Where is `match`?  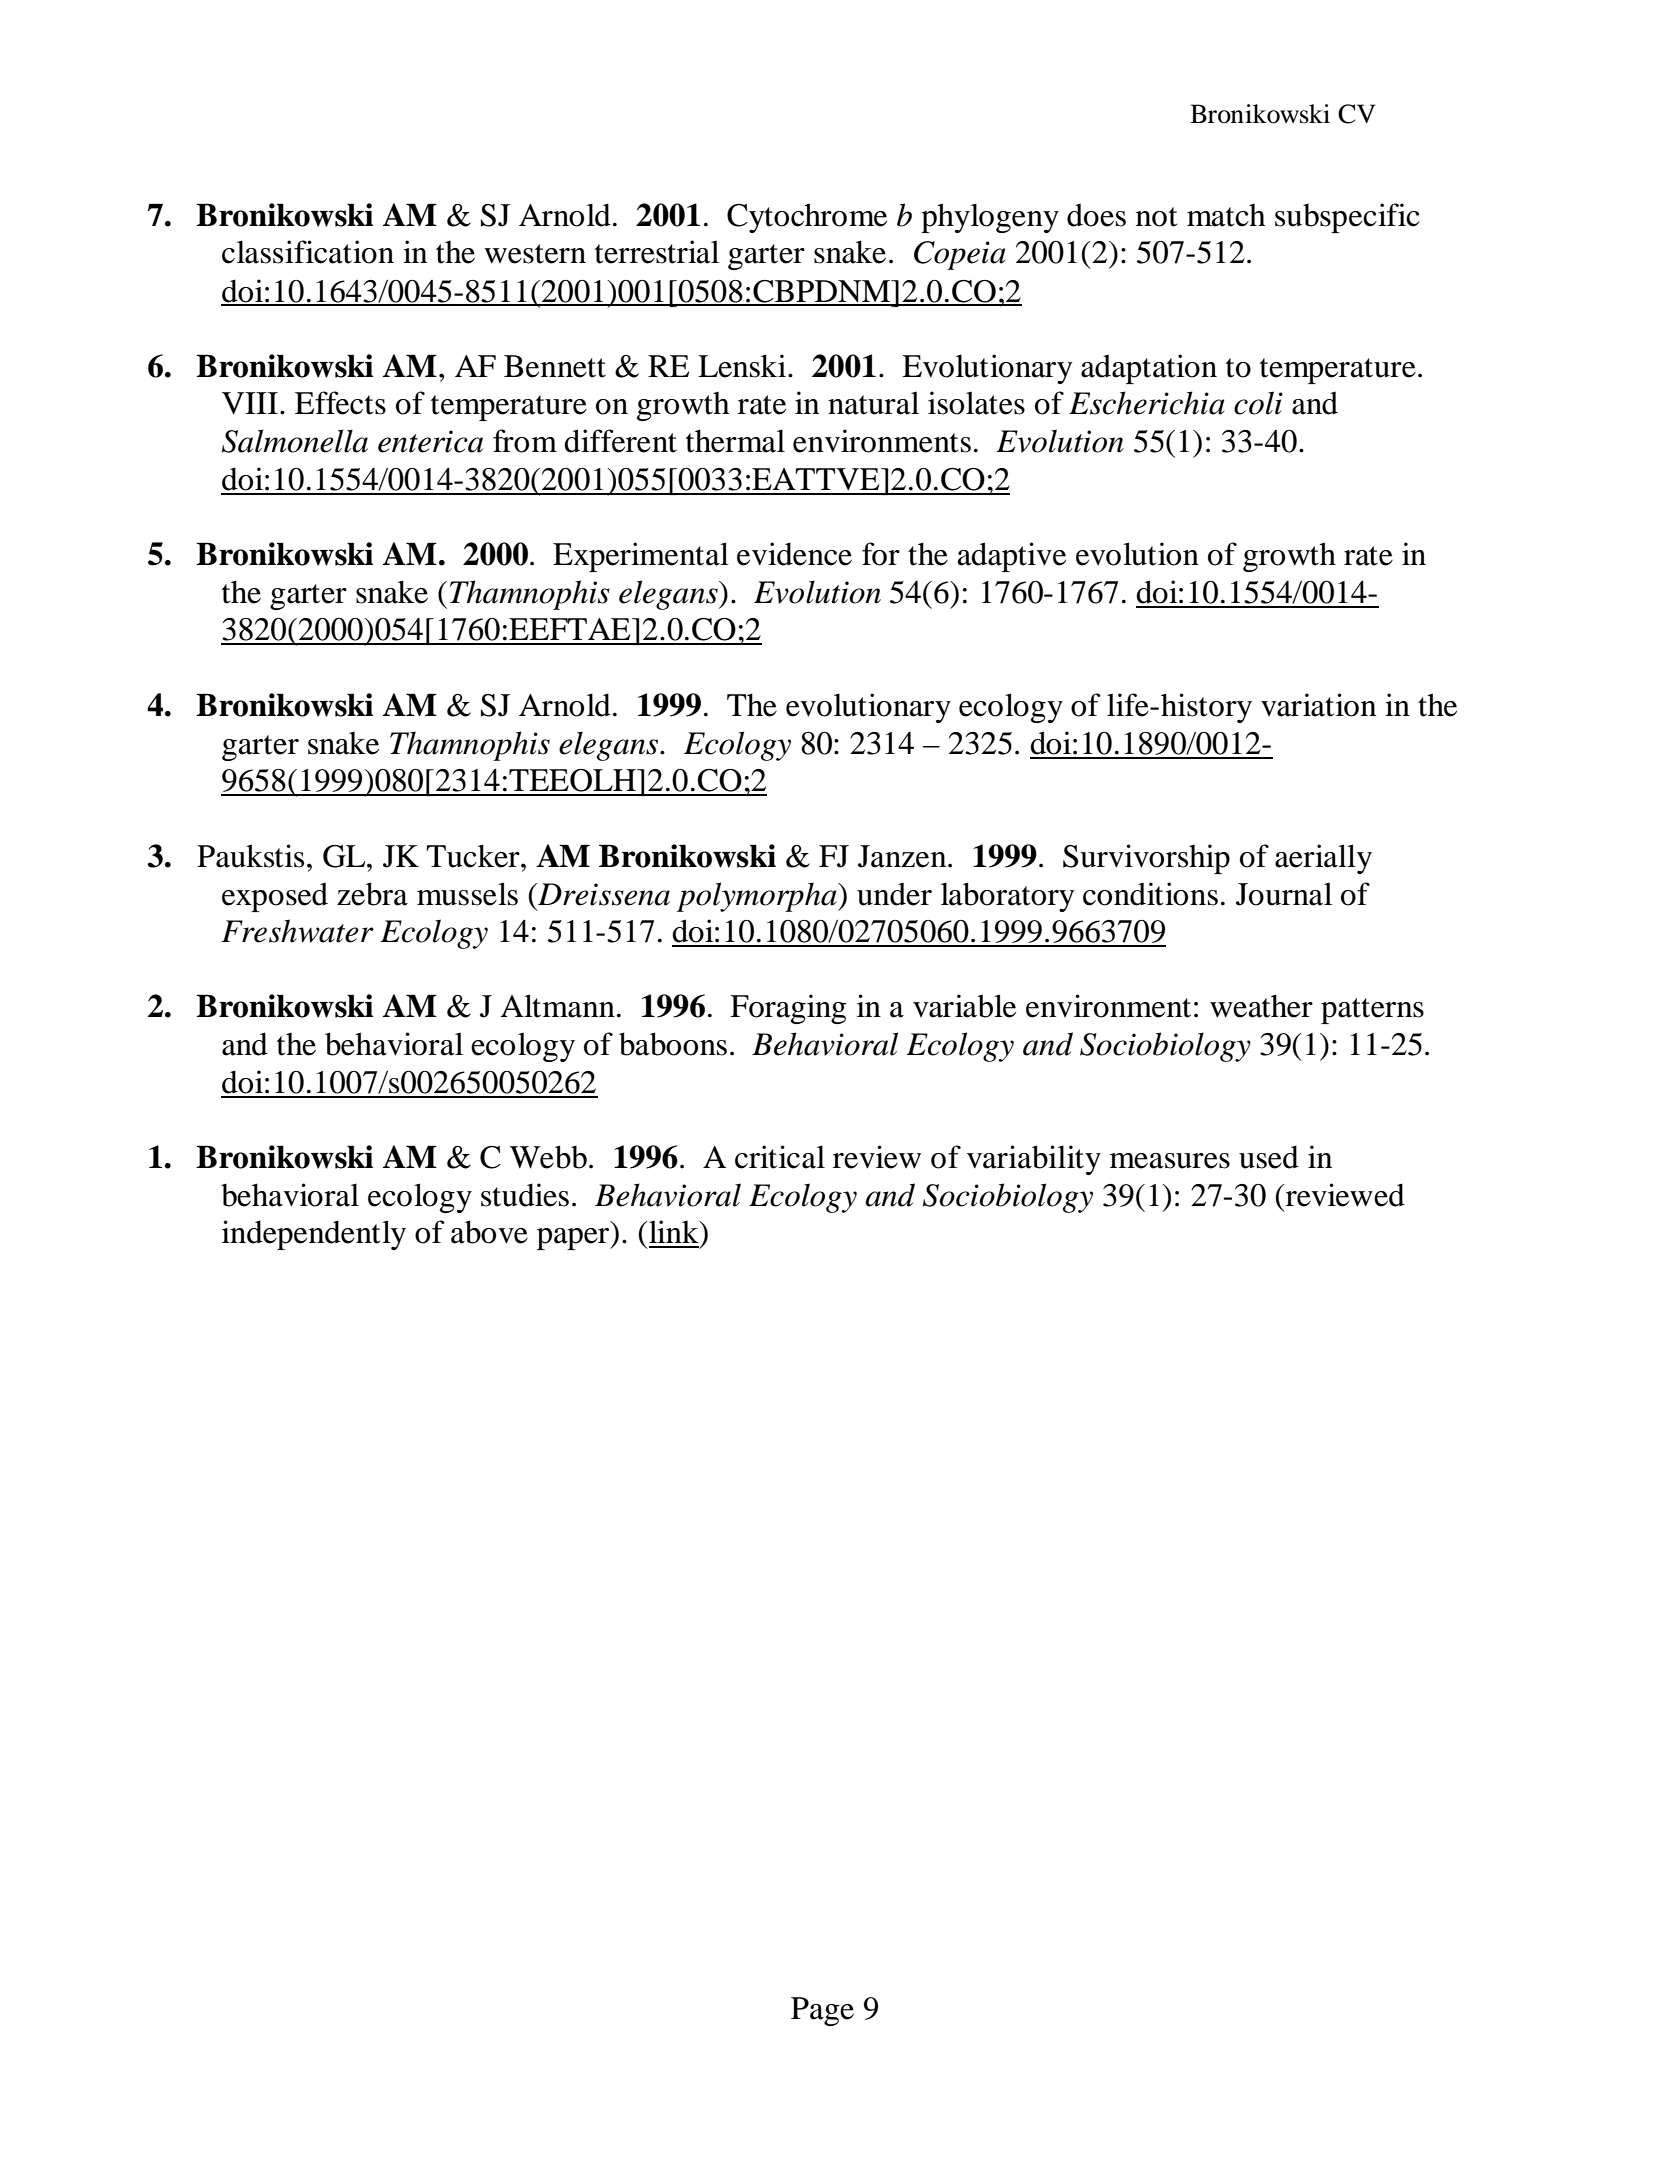 match is located at coordinates (1226, 215).
